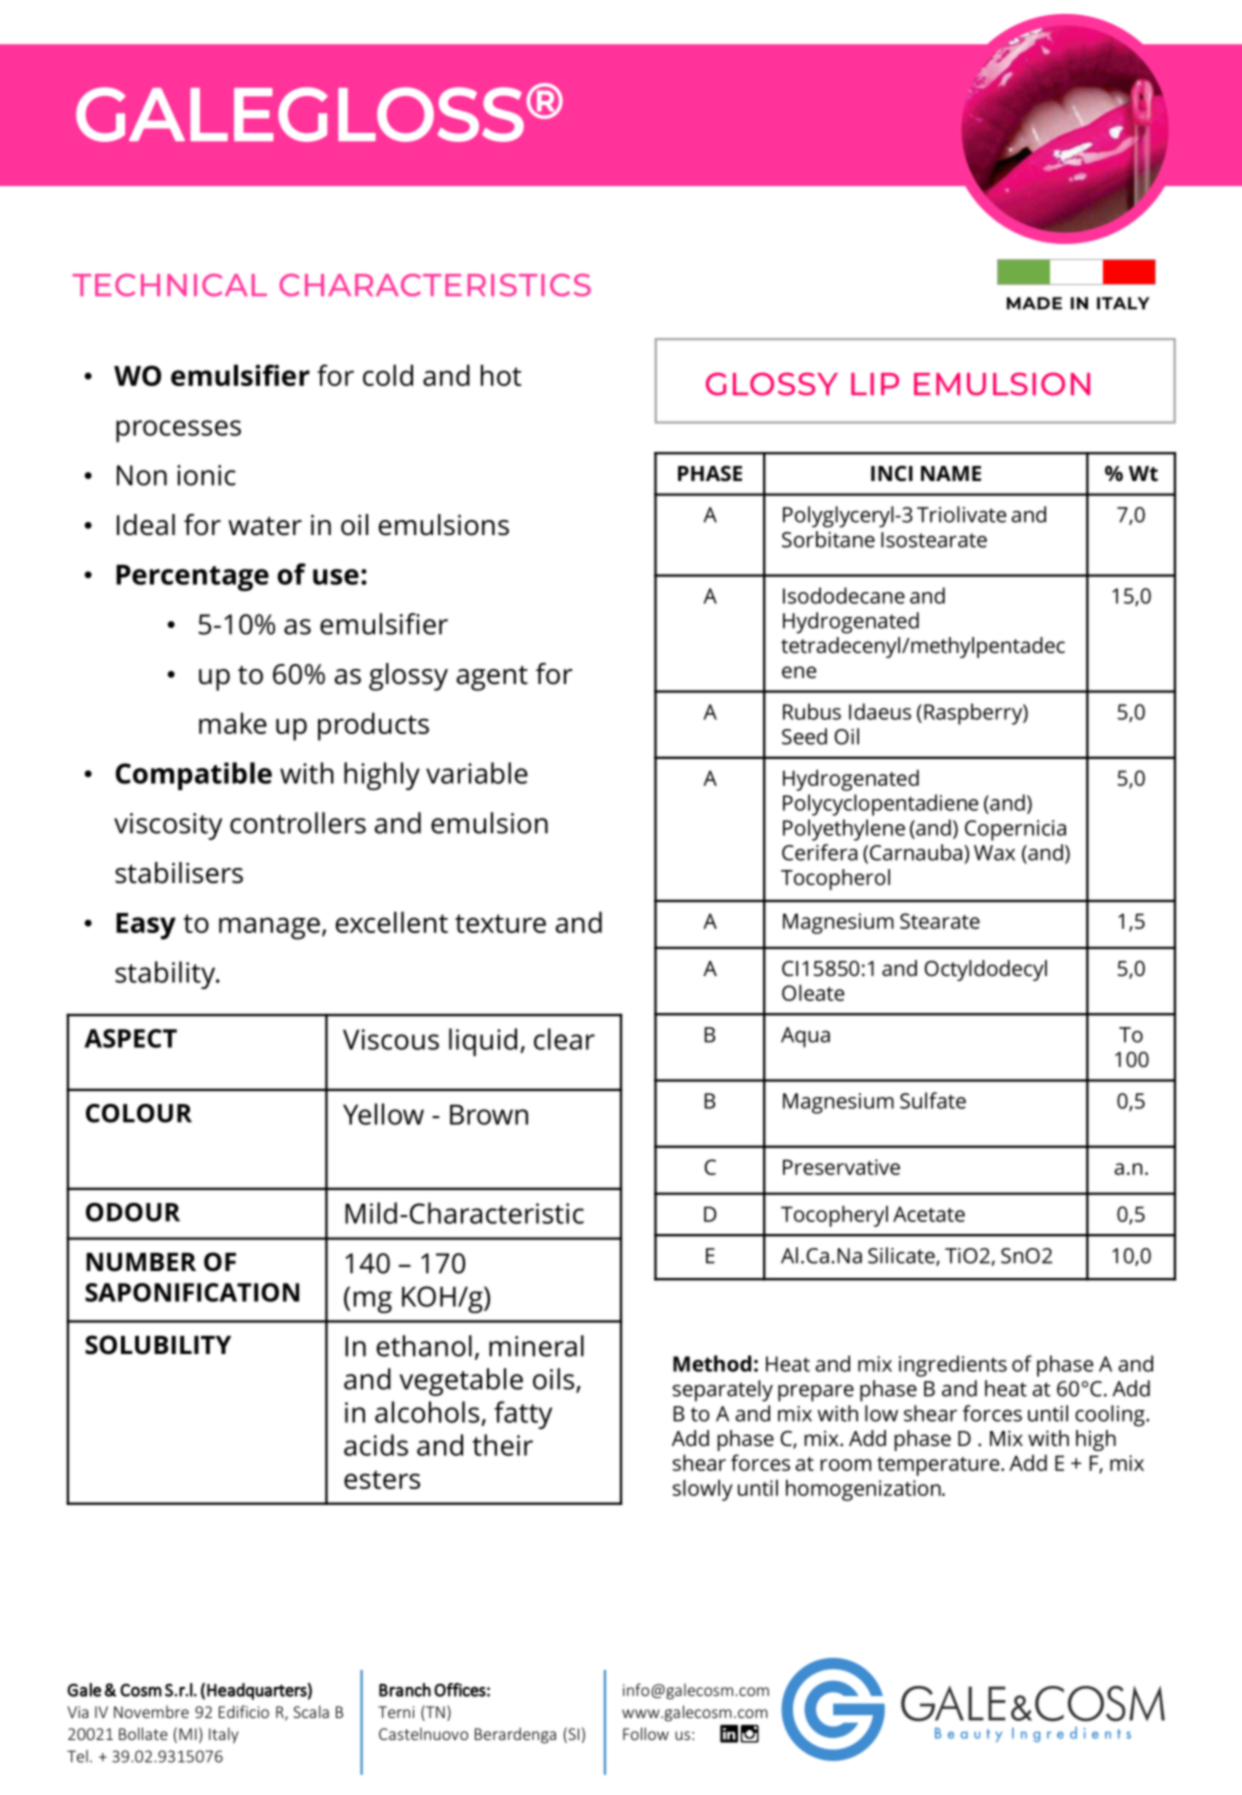  I want to click on Novembre, so click(151, 1711).
